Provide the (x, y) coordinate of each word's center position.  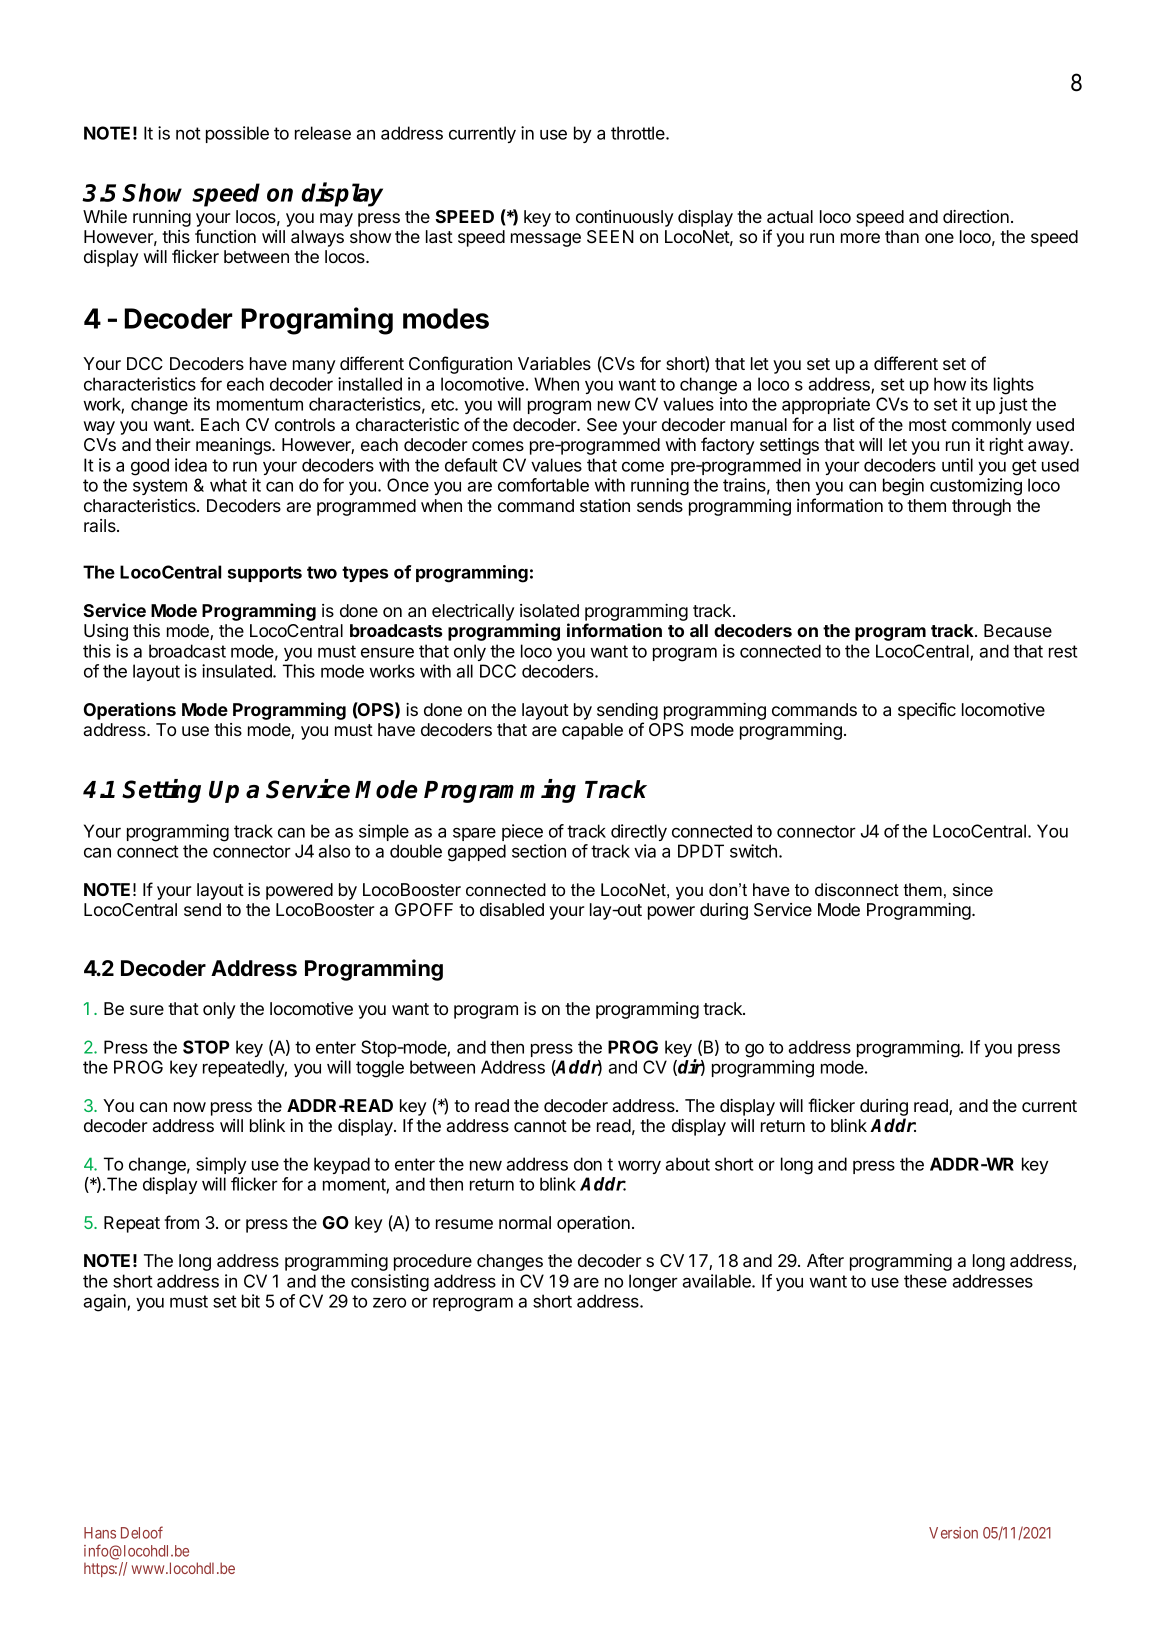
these (925, 1281)
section (539, 851)
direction (976, 216)
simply (221, 1165)
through (981, 507)
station (605, 505)
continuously (625, 218)
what (228, 485)
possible (237, 134)
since (973, 889)
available (718, 1281)
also (334, 851)
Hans (100, 1533)
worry (639, 1167)
